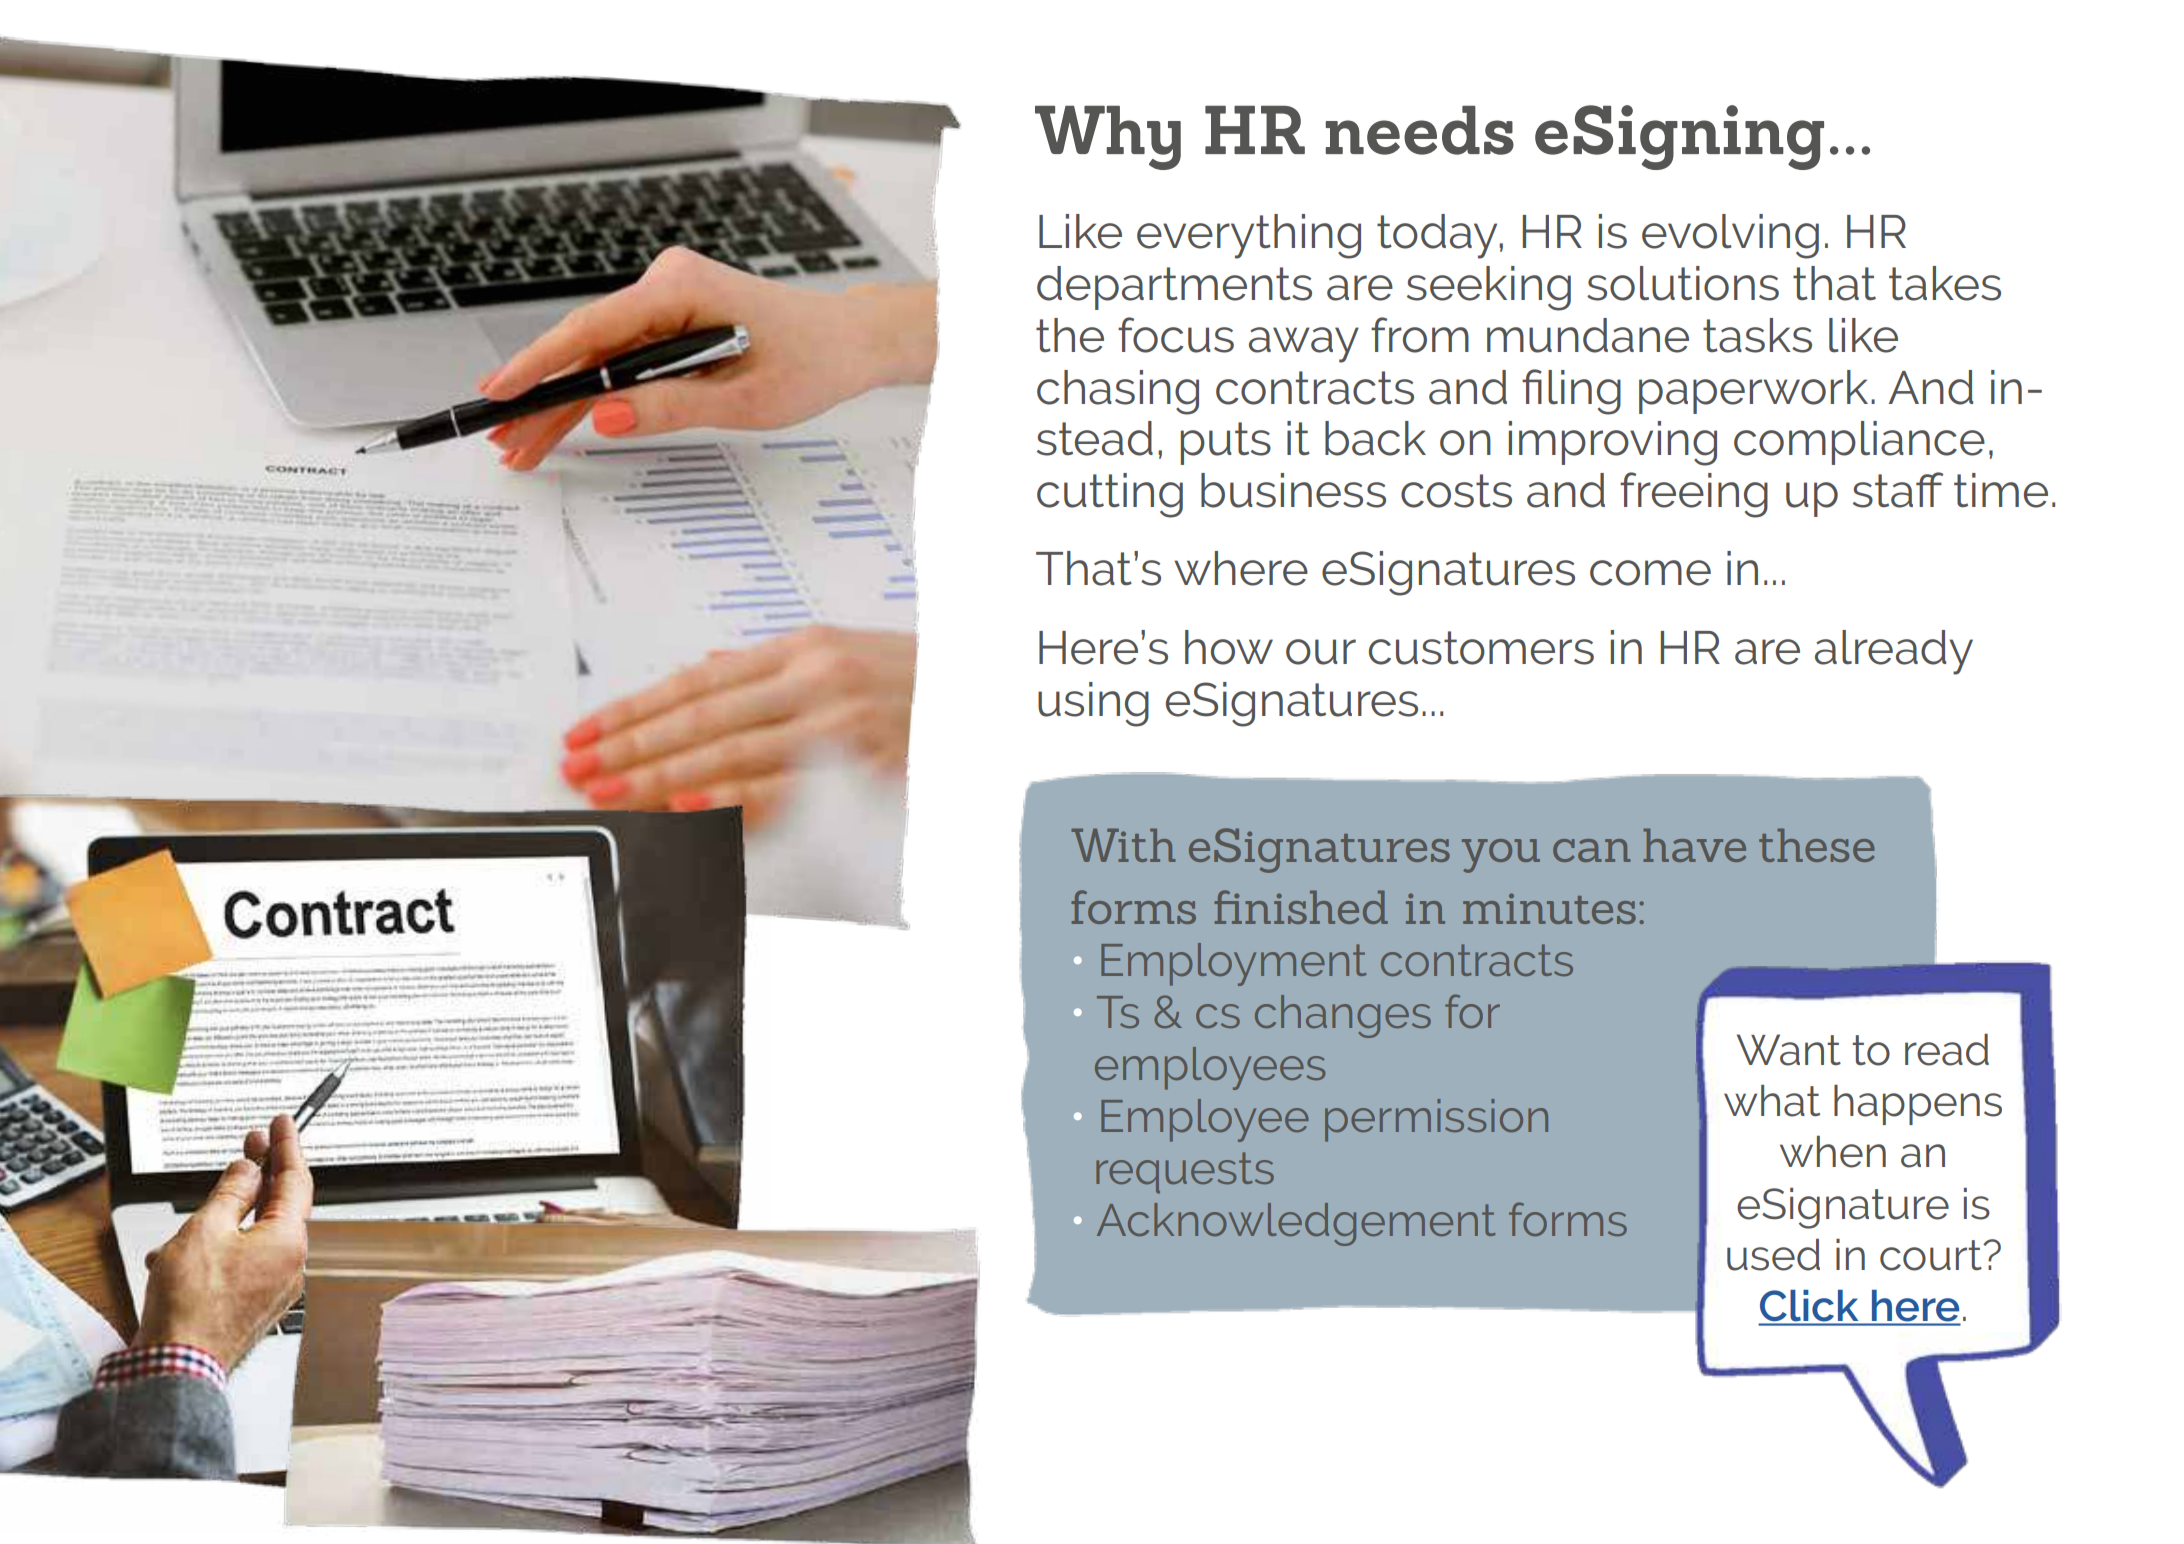 The height and width of the screenshot is (1544, 2184). Describe the element at coordinates (1123, 845) in the screenshot. I see `With` at that location.
